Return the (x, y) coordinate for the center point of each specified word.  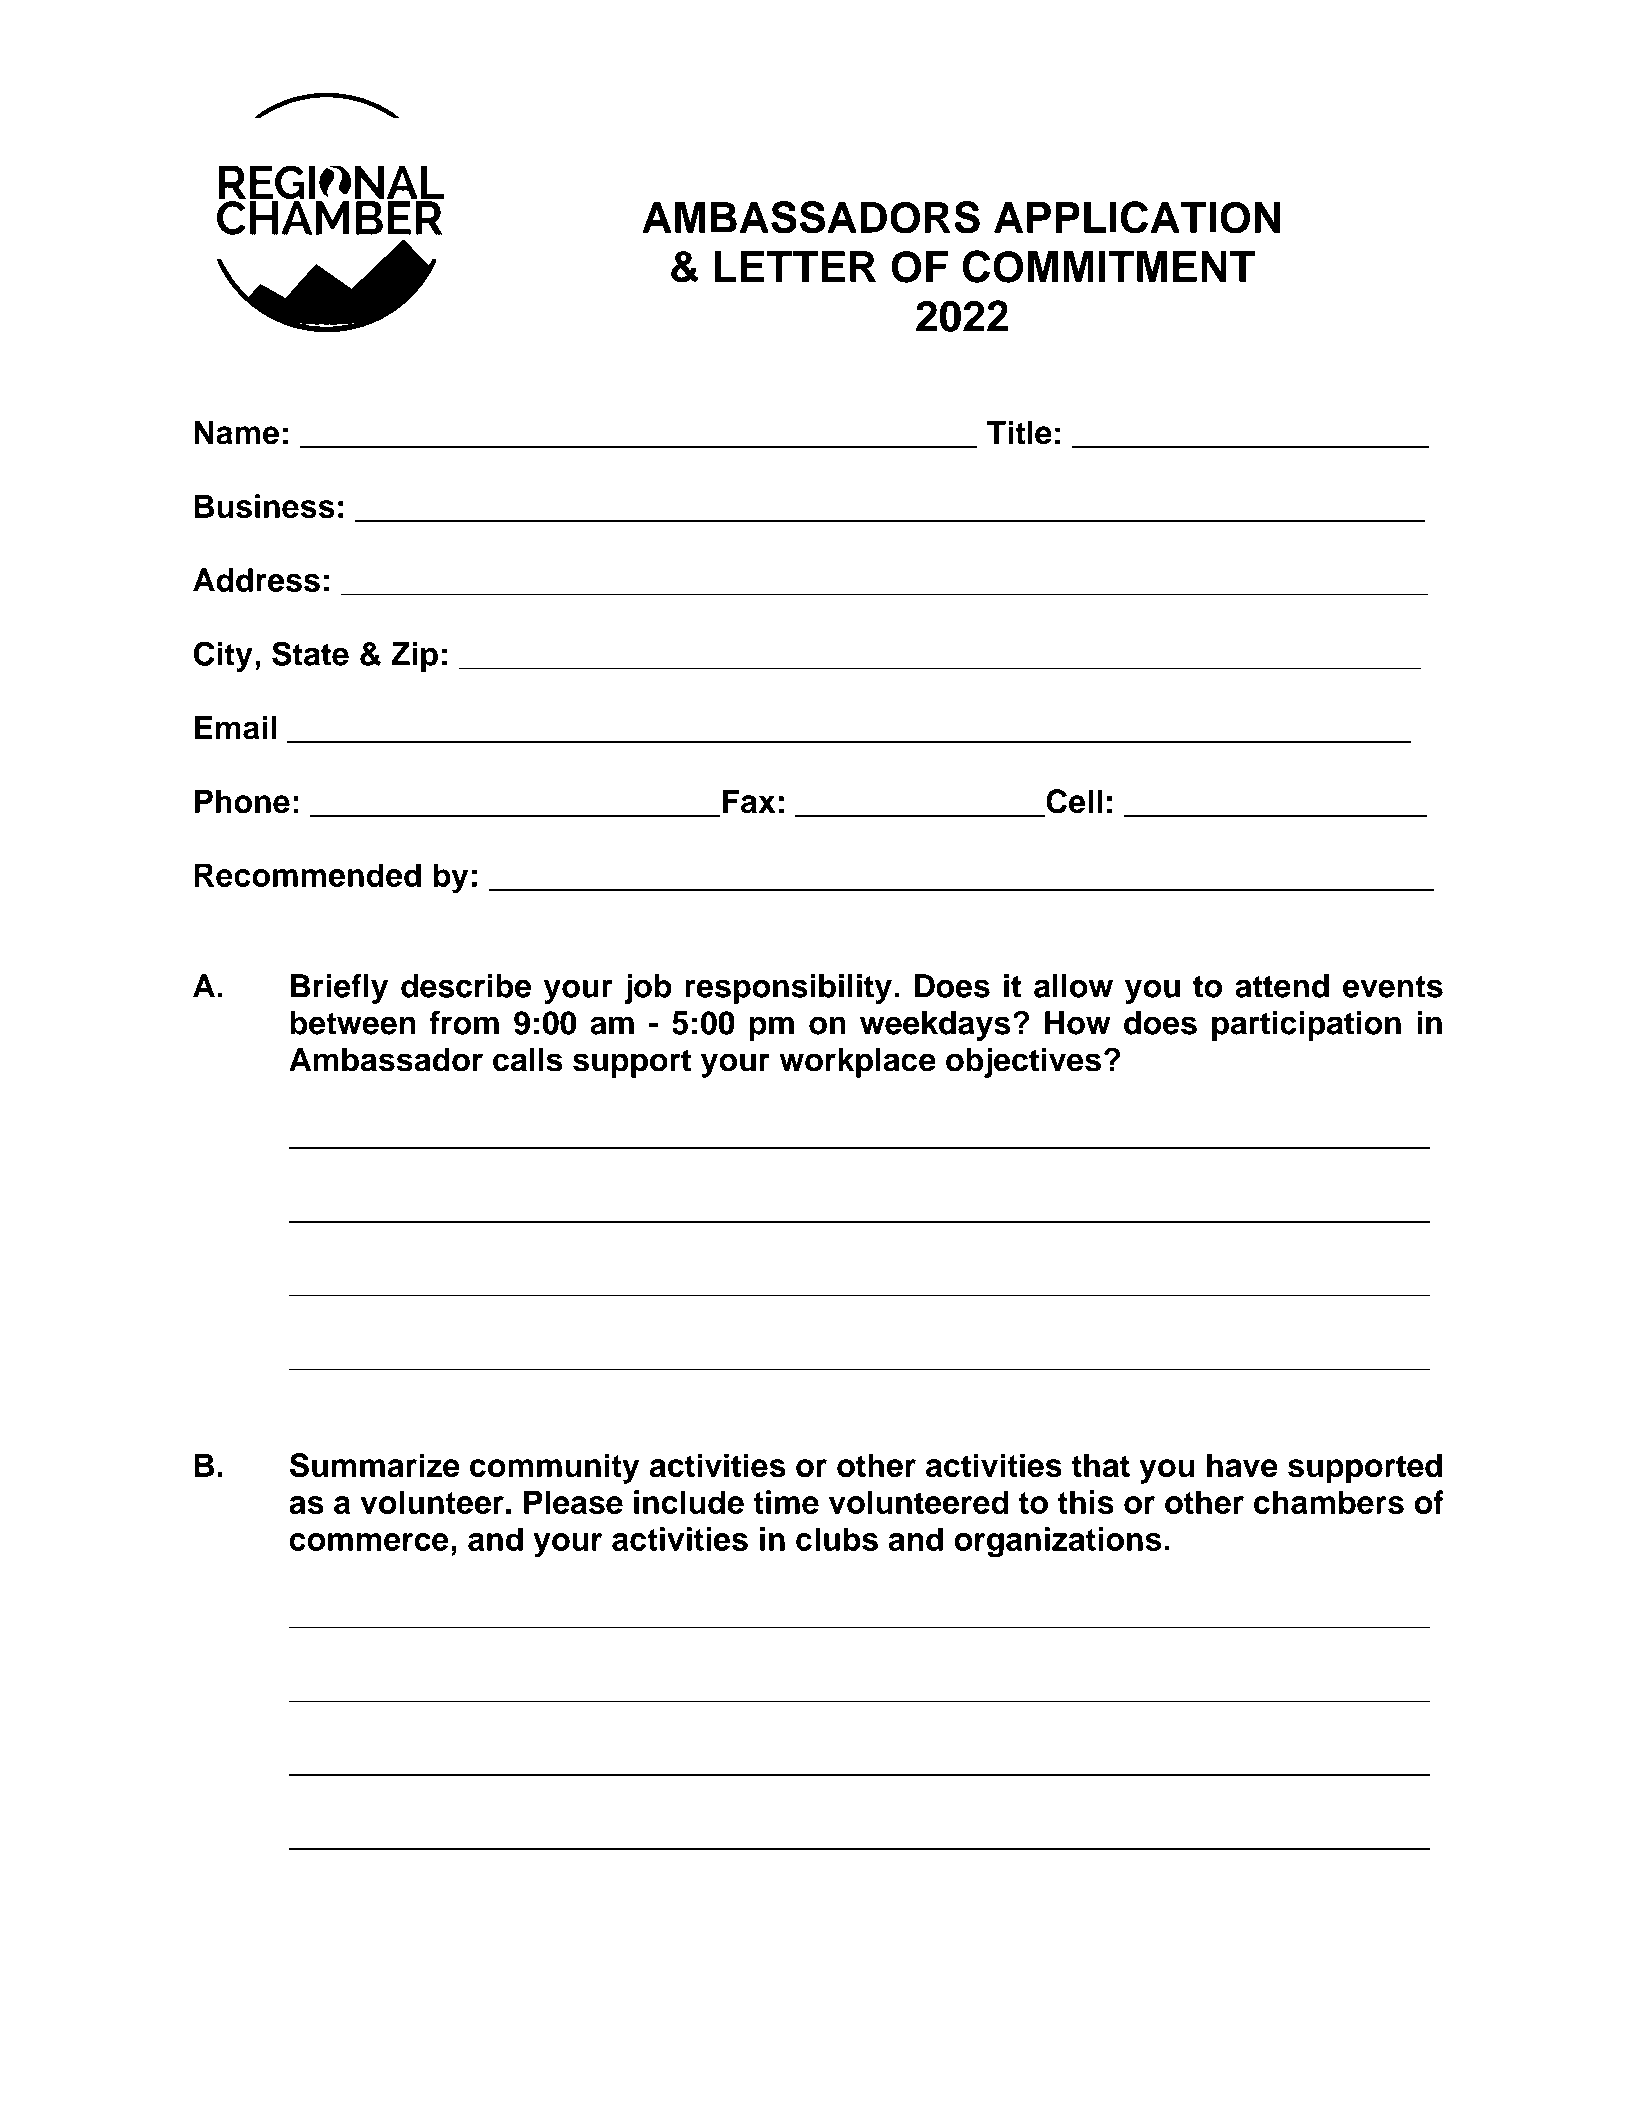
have (1242, 1465)
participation (1306, 1026)
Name (236, 433)
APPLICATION (1137, 217)
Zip (414, 657)
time (786, 1502)
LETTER (795, 266)
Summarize (375, 1465)
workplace (857, 1062)
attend (1282, 986)
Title (1019, 432)
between (353, 1023)
